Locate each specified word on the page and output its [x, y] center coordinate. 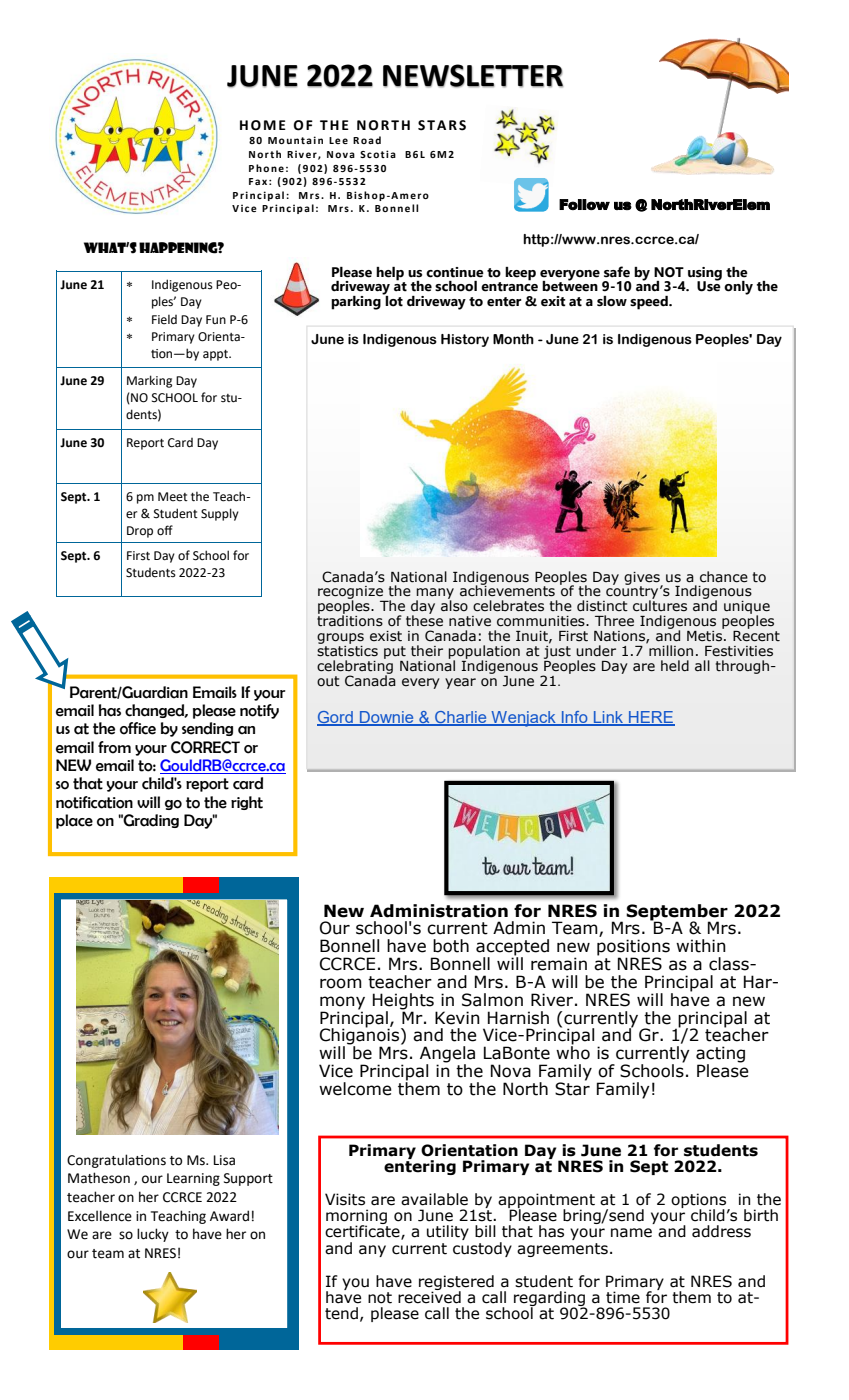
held [675, 666]
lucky [153, 1235]
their [427, 651]
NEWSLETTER [473, 76]
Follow [584, 204]
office [138, 728]
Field [164, 320]
